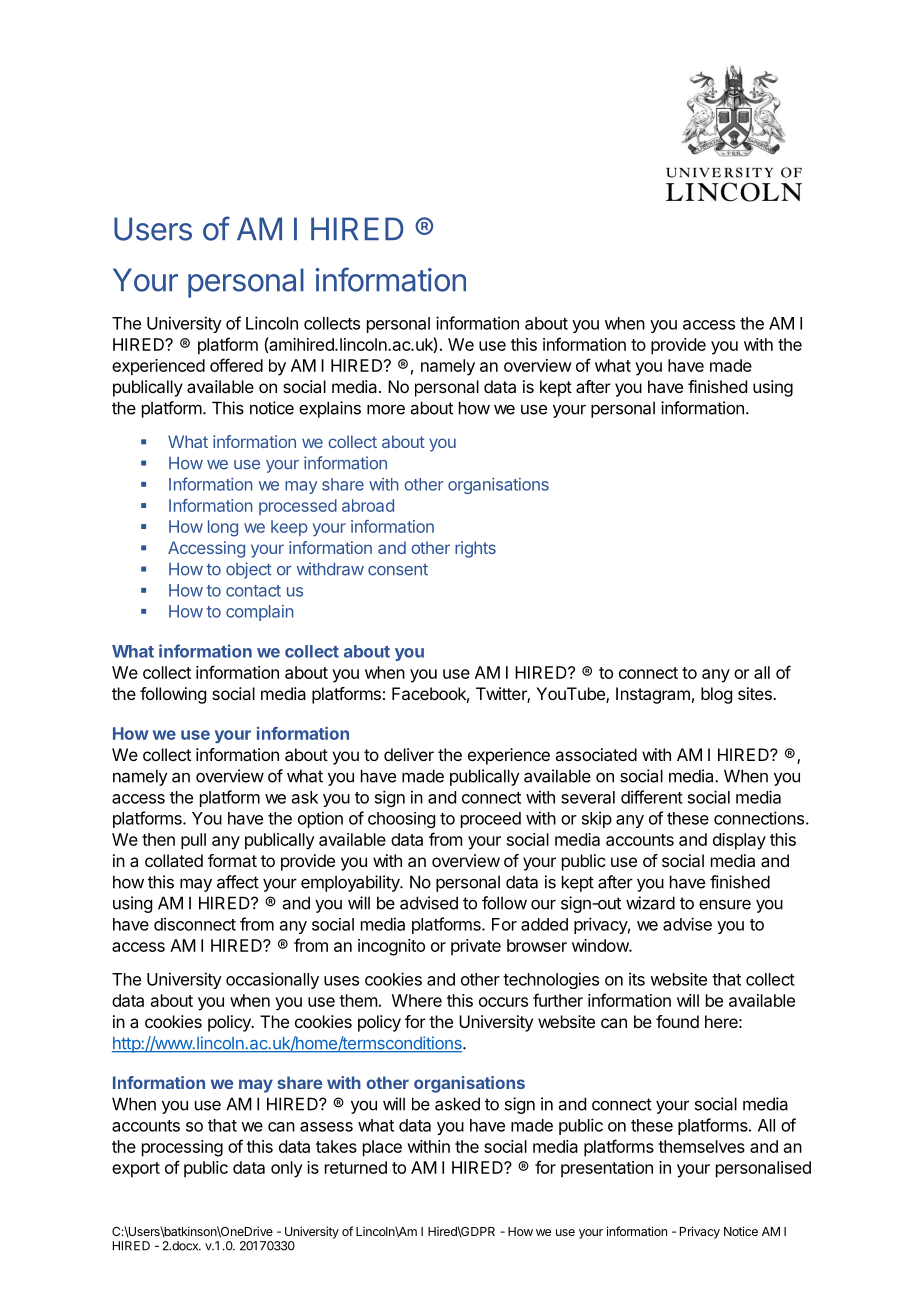  What do you see at coordinates (182, 1148) in the document?
I see `processing` at bounding box center [182, 1148].
